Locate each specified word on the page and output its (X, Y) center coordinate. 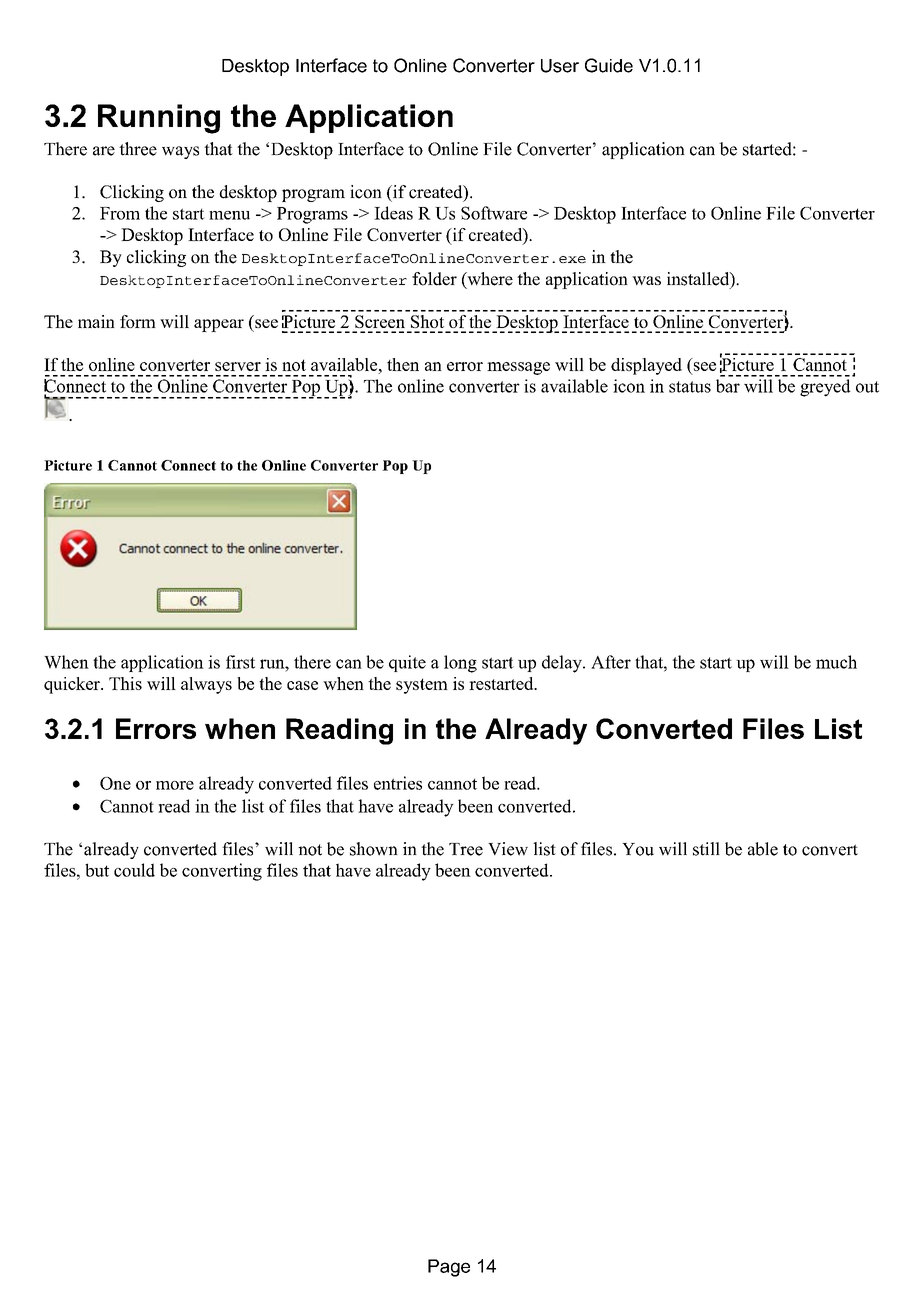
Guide (609, 65)
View (508, 849)
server (238, 366)
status (690, 387)
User (560, 66)
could (134, 870)
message (518, 368)
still (706, 849)
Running (159, 119)
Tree (466, 849)
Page (449, 1268)
